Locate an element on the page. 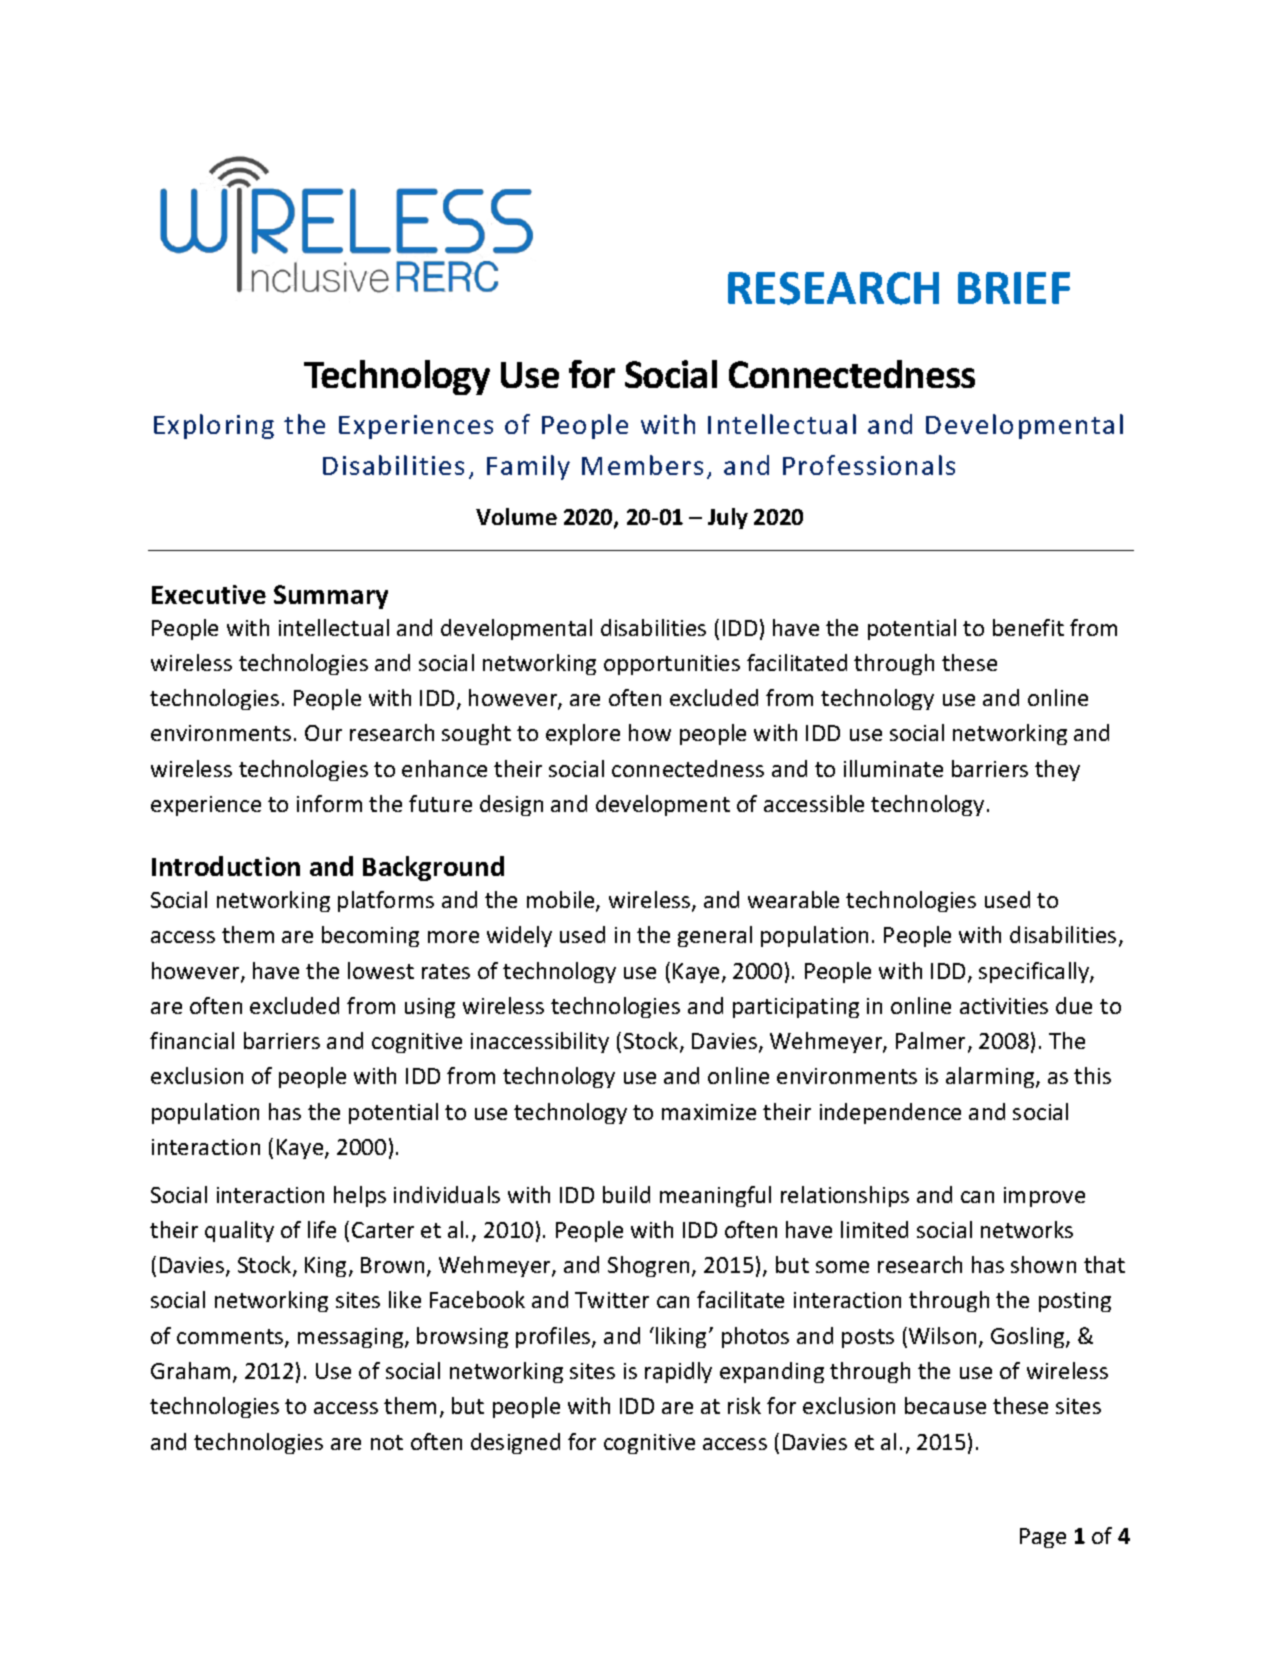 The width and height of the document is (1281, 1657). risk is located at coordinates (744, 1405).
